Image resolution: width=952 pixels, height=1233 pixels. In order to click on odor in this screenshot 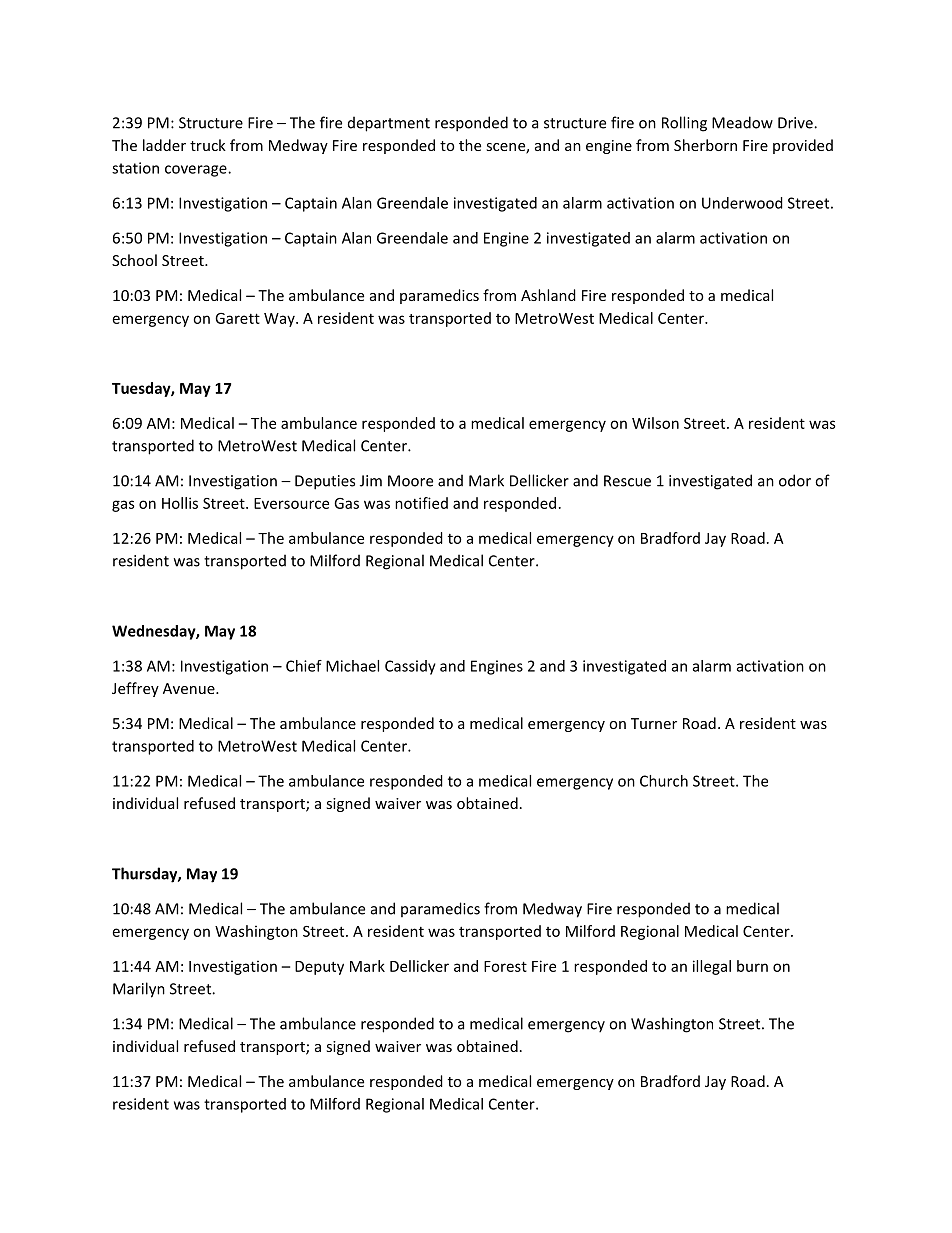, I will do `click(795, 480)`.
